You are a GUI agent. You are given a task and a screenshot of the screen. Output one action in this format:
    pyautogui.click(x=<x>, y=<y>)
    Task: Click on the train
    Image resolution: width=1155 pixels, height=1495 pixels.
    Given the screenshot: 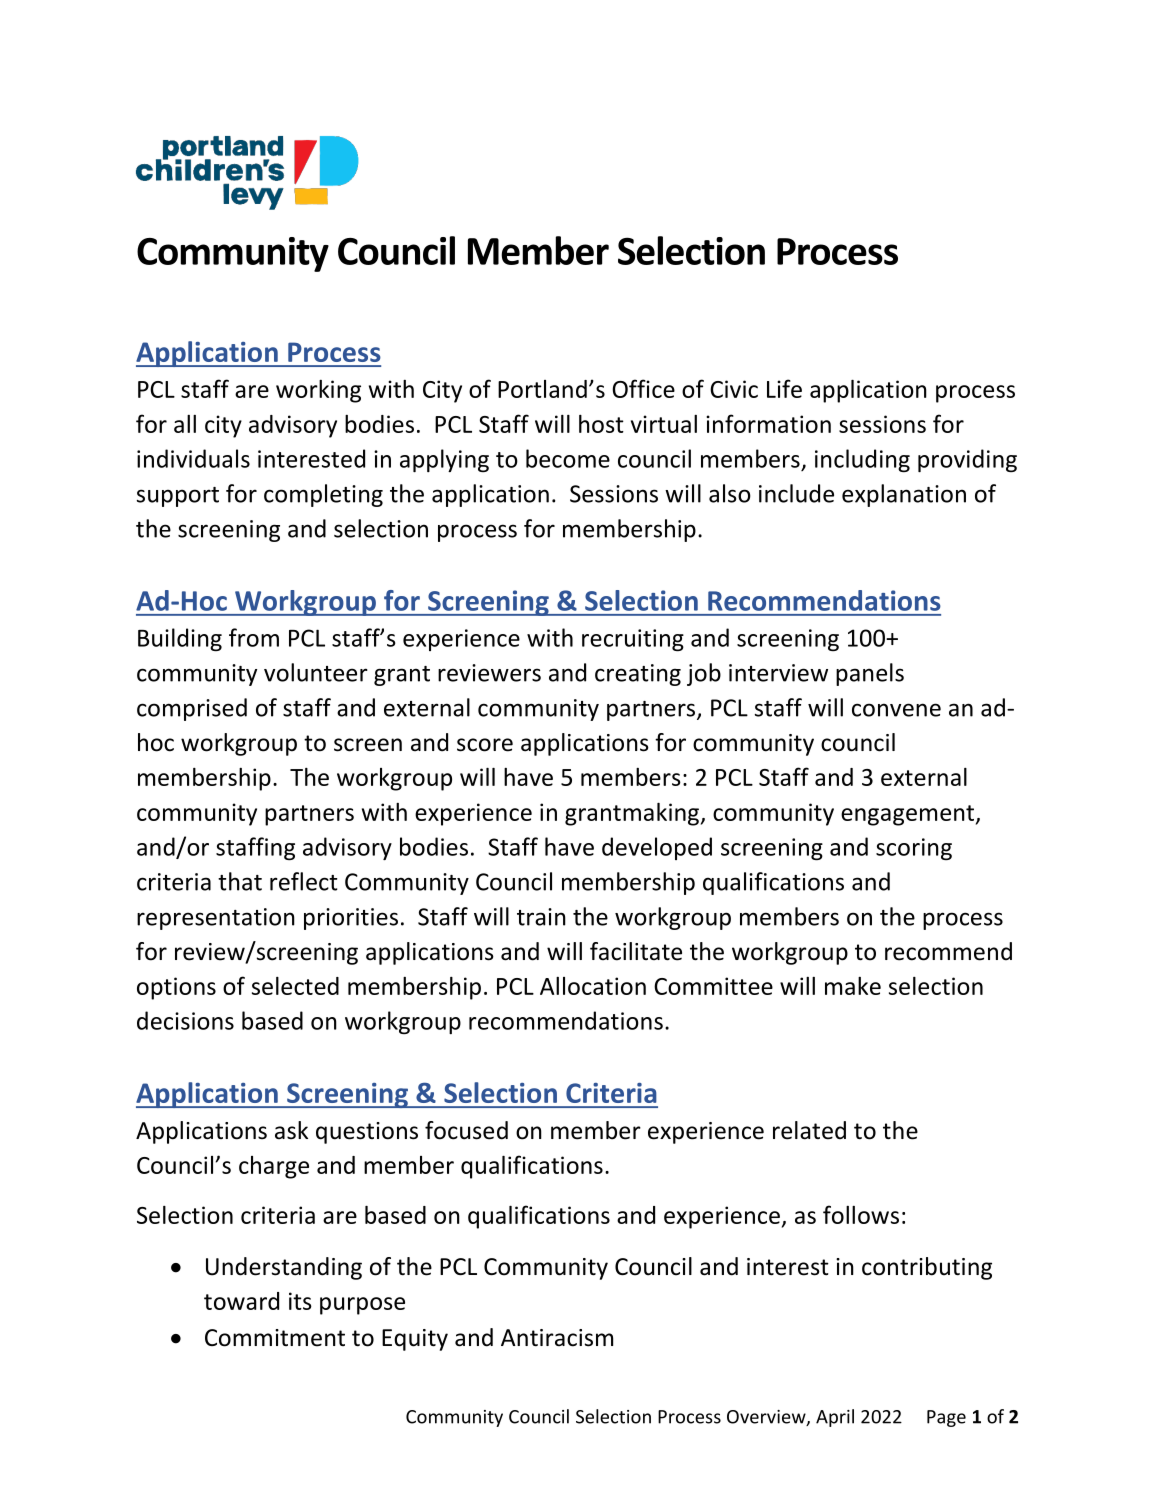 What is the action you would take?
    pyautogui.click(x=541, y=917)
